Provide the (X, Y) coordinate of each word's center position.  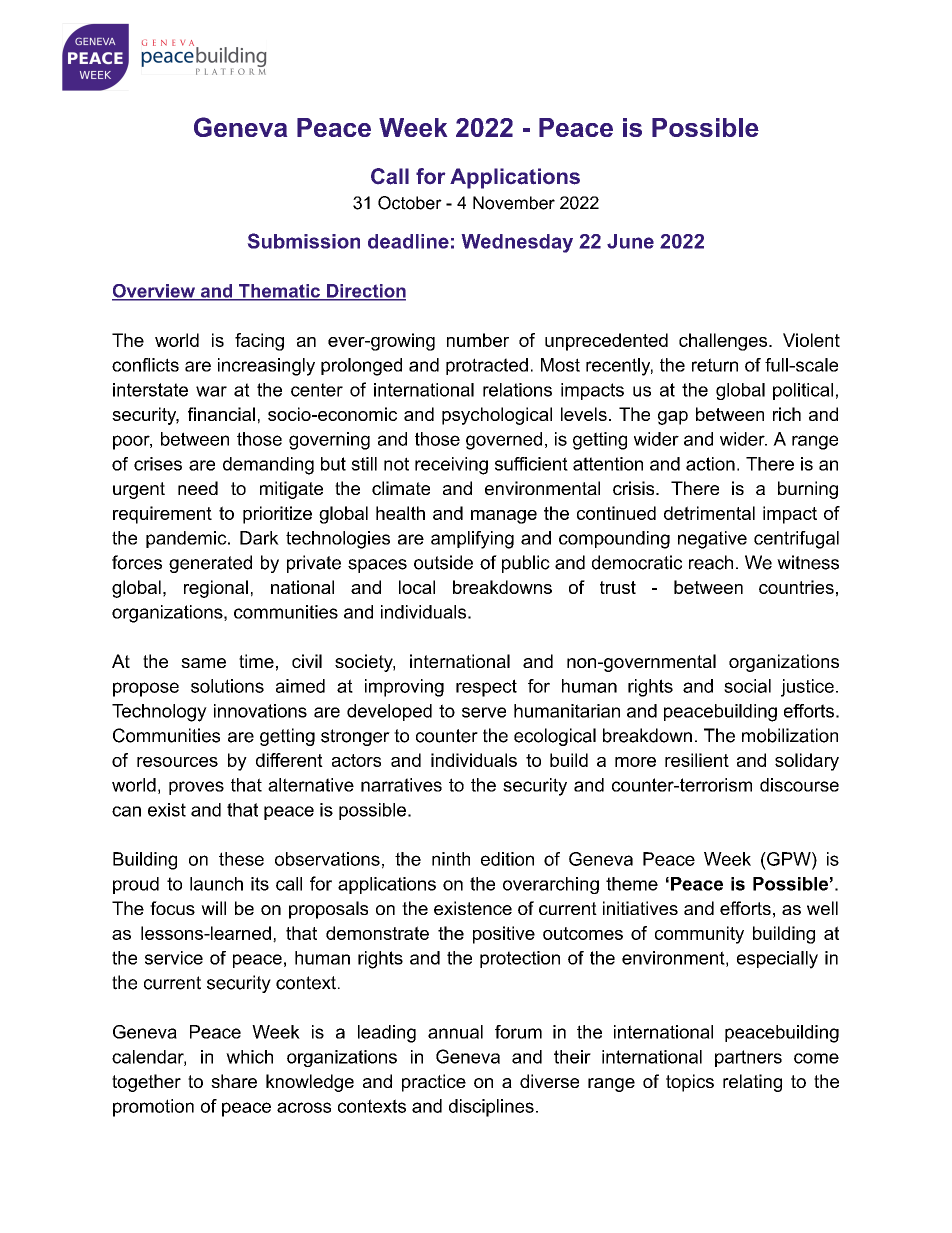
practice (434, 1083)
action (710, 464)
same (203, 663)
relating (752, 1083)
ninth (451, 859)
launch (216, 884)
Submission (304, 241)
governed (504, 441)
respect (486, 688)
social (747, 686)
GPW (789, 859)
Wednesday (517, 243)
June (630, 241)
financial (221, 414)
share (234, 1081)
